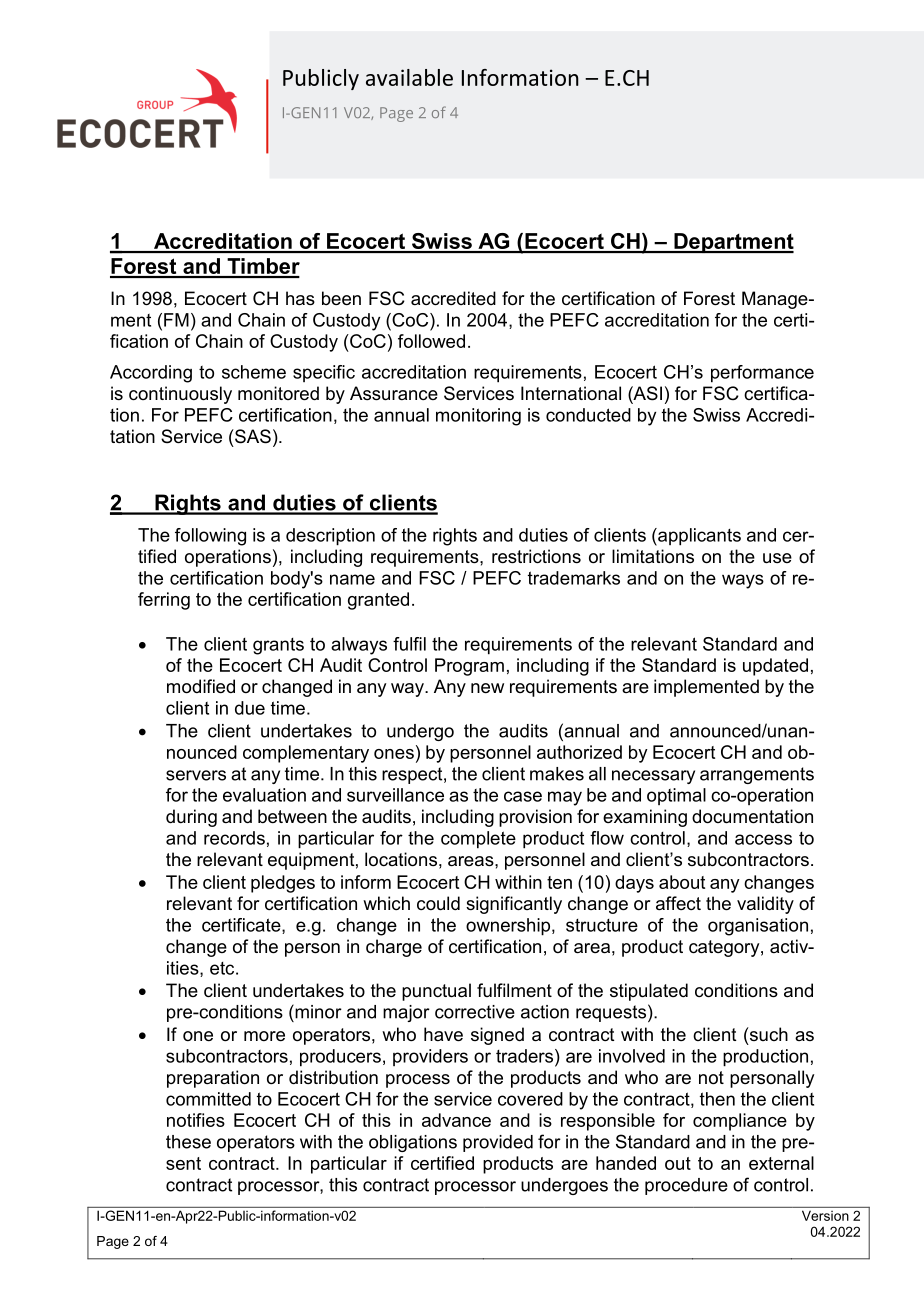 The height and width of the screenshot is (1308, 924). Describe the element at coordinates (478, 417) in the screenshot. I see `monitoring` at that location.
